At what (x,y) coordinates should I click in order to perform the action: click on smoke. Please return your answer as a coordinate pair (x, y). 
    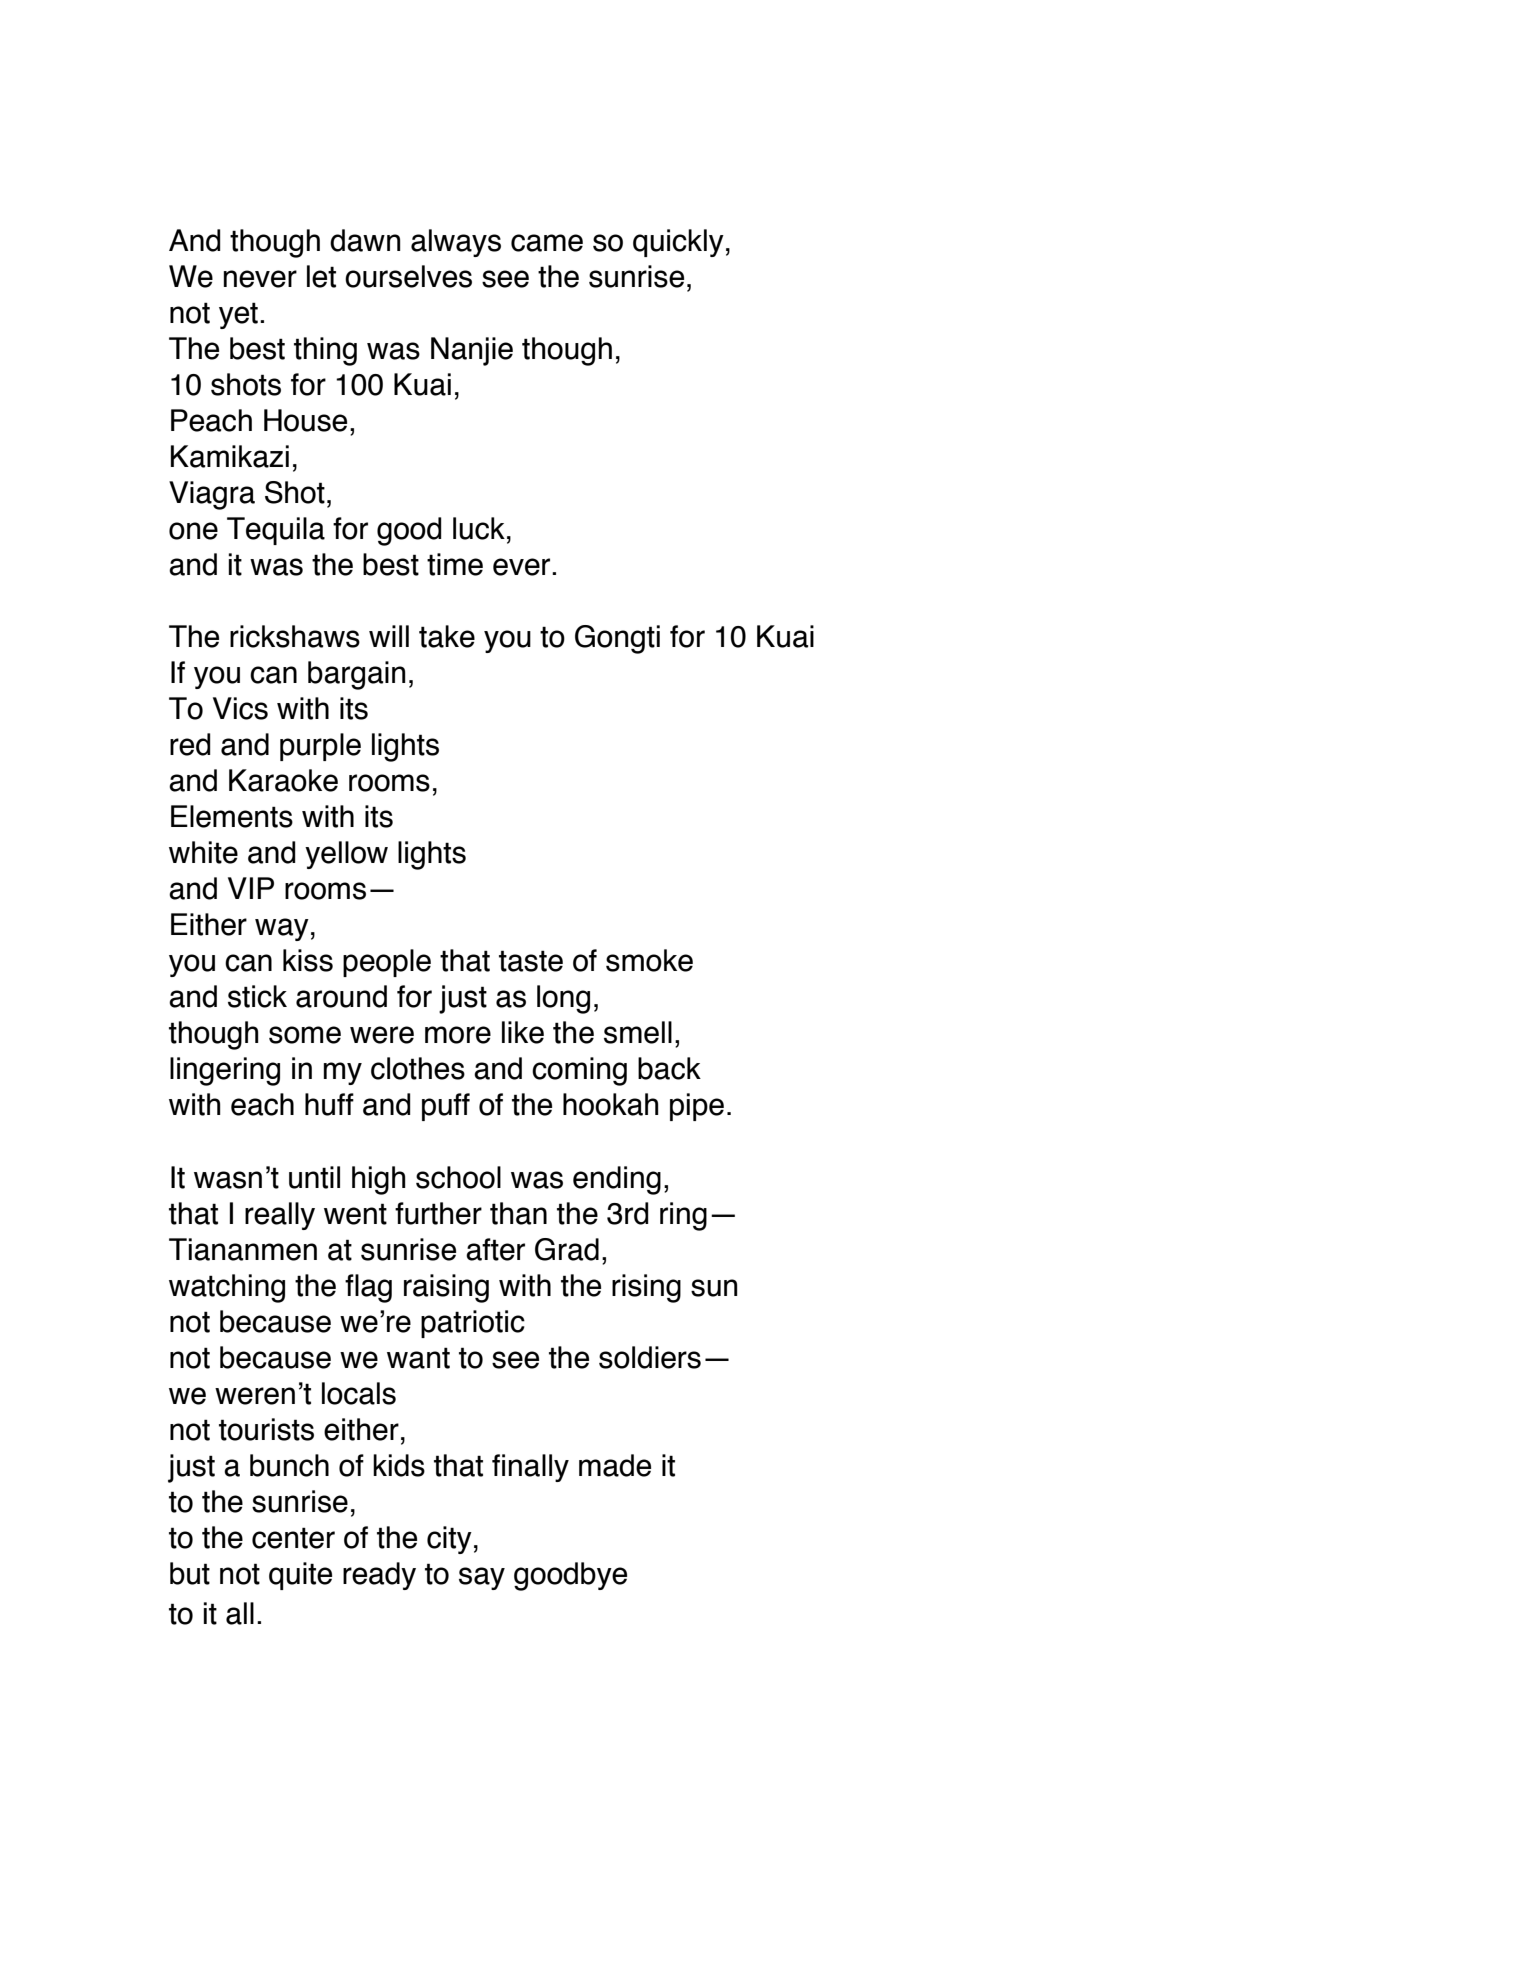
    Looking at the image, I should click on (649, 960).
